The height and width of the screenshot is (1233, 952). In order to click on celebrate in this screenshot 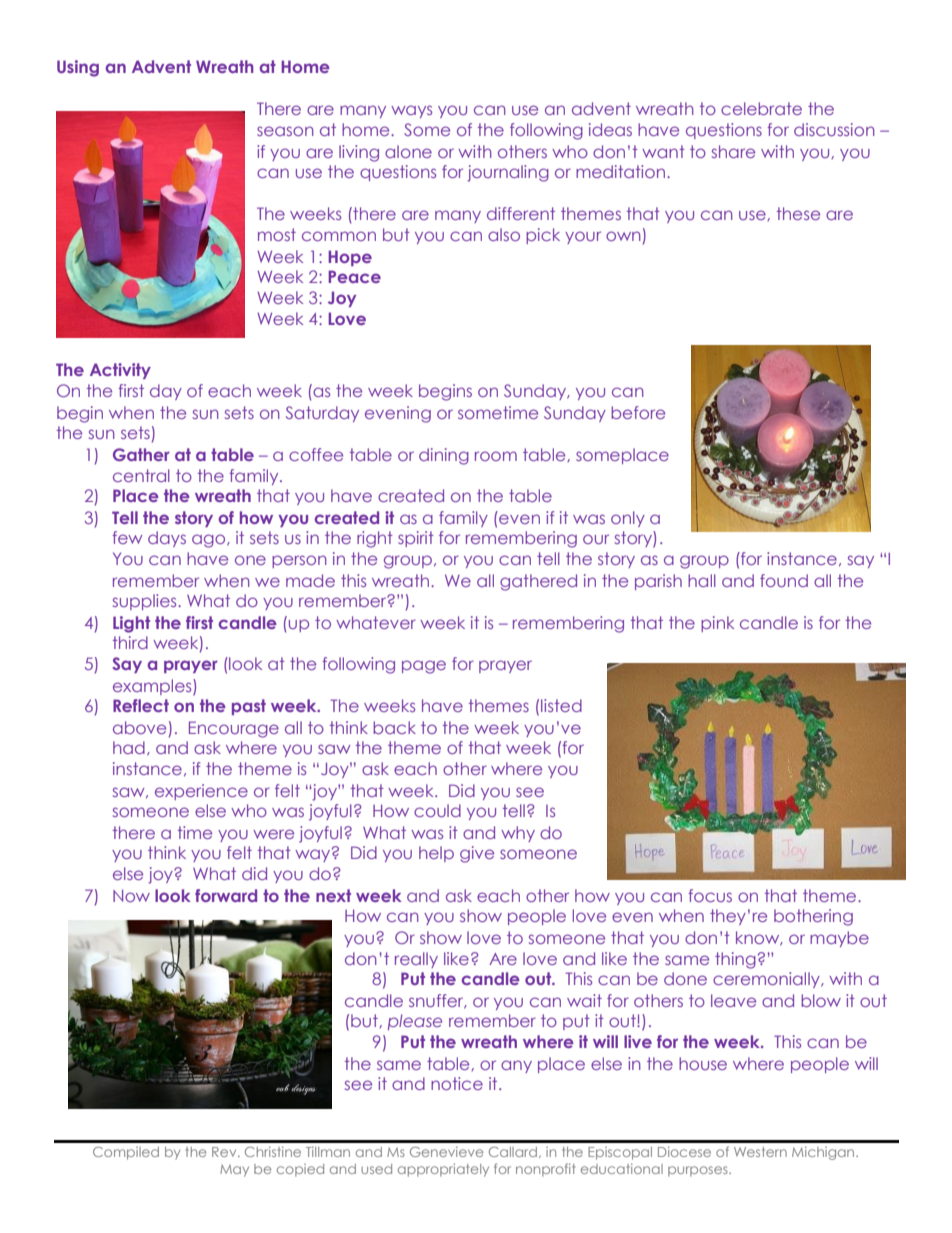, I will do `click(761, 108)`.
